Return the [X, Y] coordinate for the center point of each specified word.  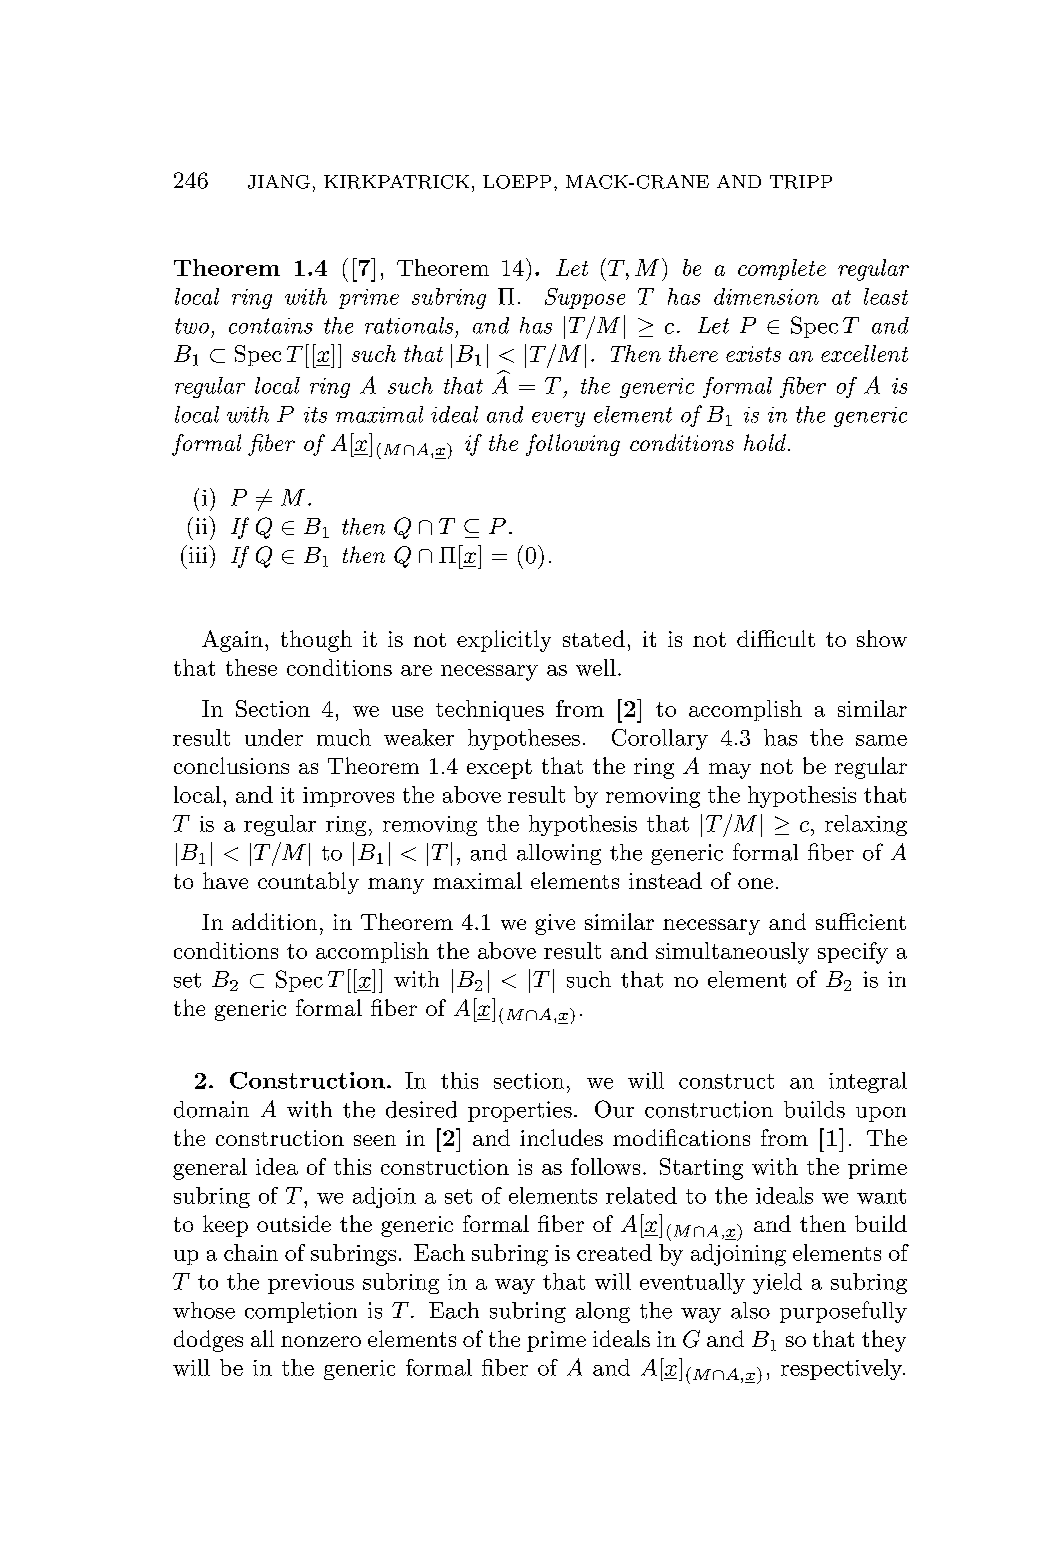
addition [274, 921]
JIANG [279, 182]
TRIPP [801, 182]
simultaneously [732, 953]
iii [198, 554]
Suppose [585, 298]
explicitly [504, 641]
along [603, 1312]
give [555, 924]
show [882, 638]
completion [301, 1312]
